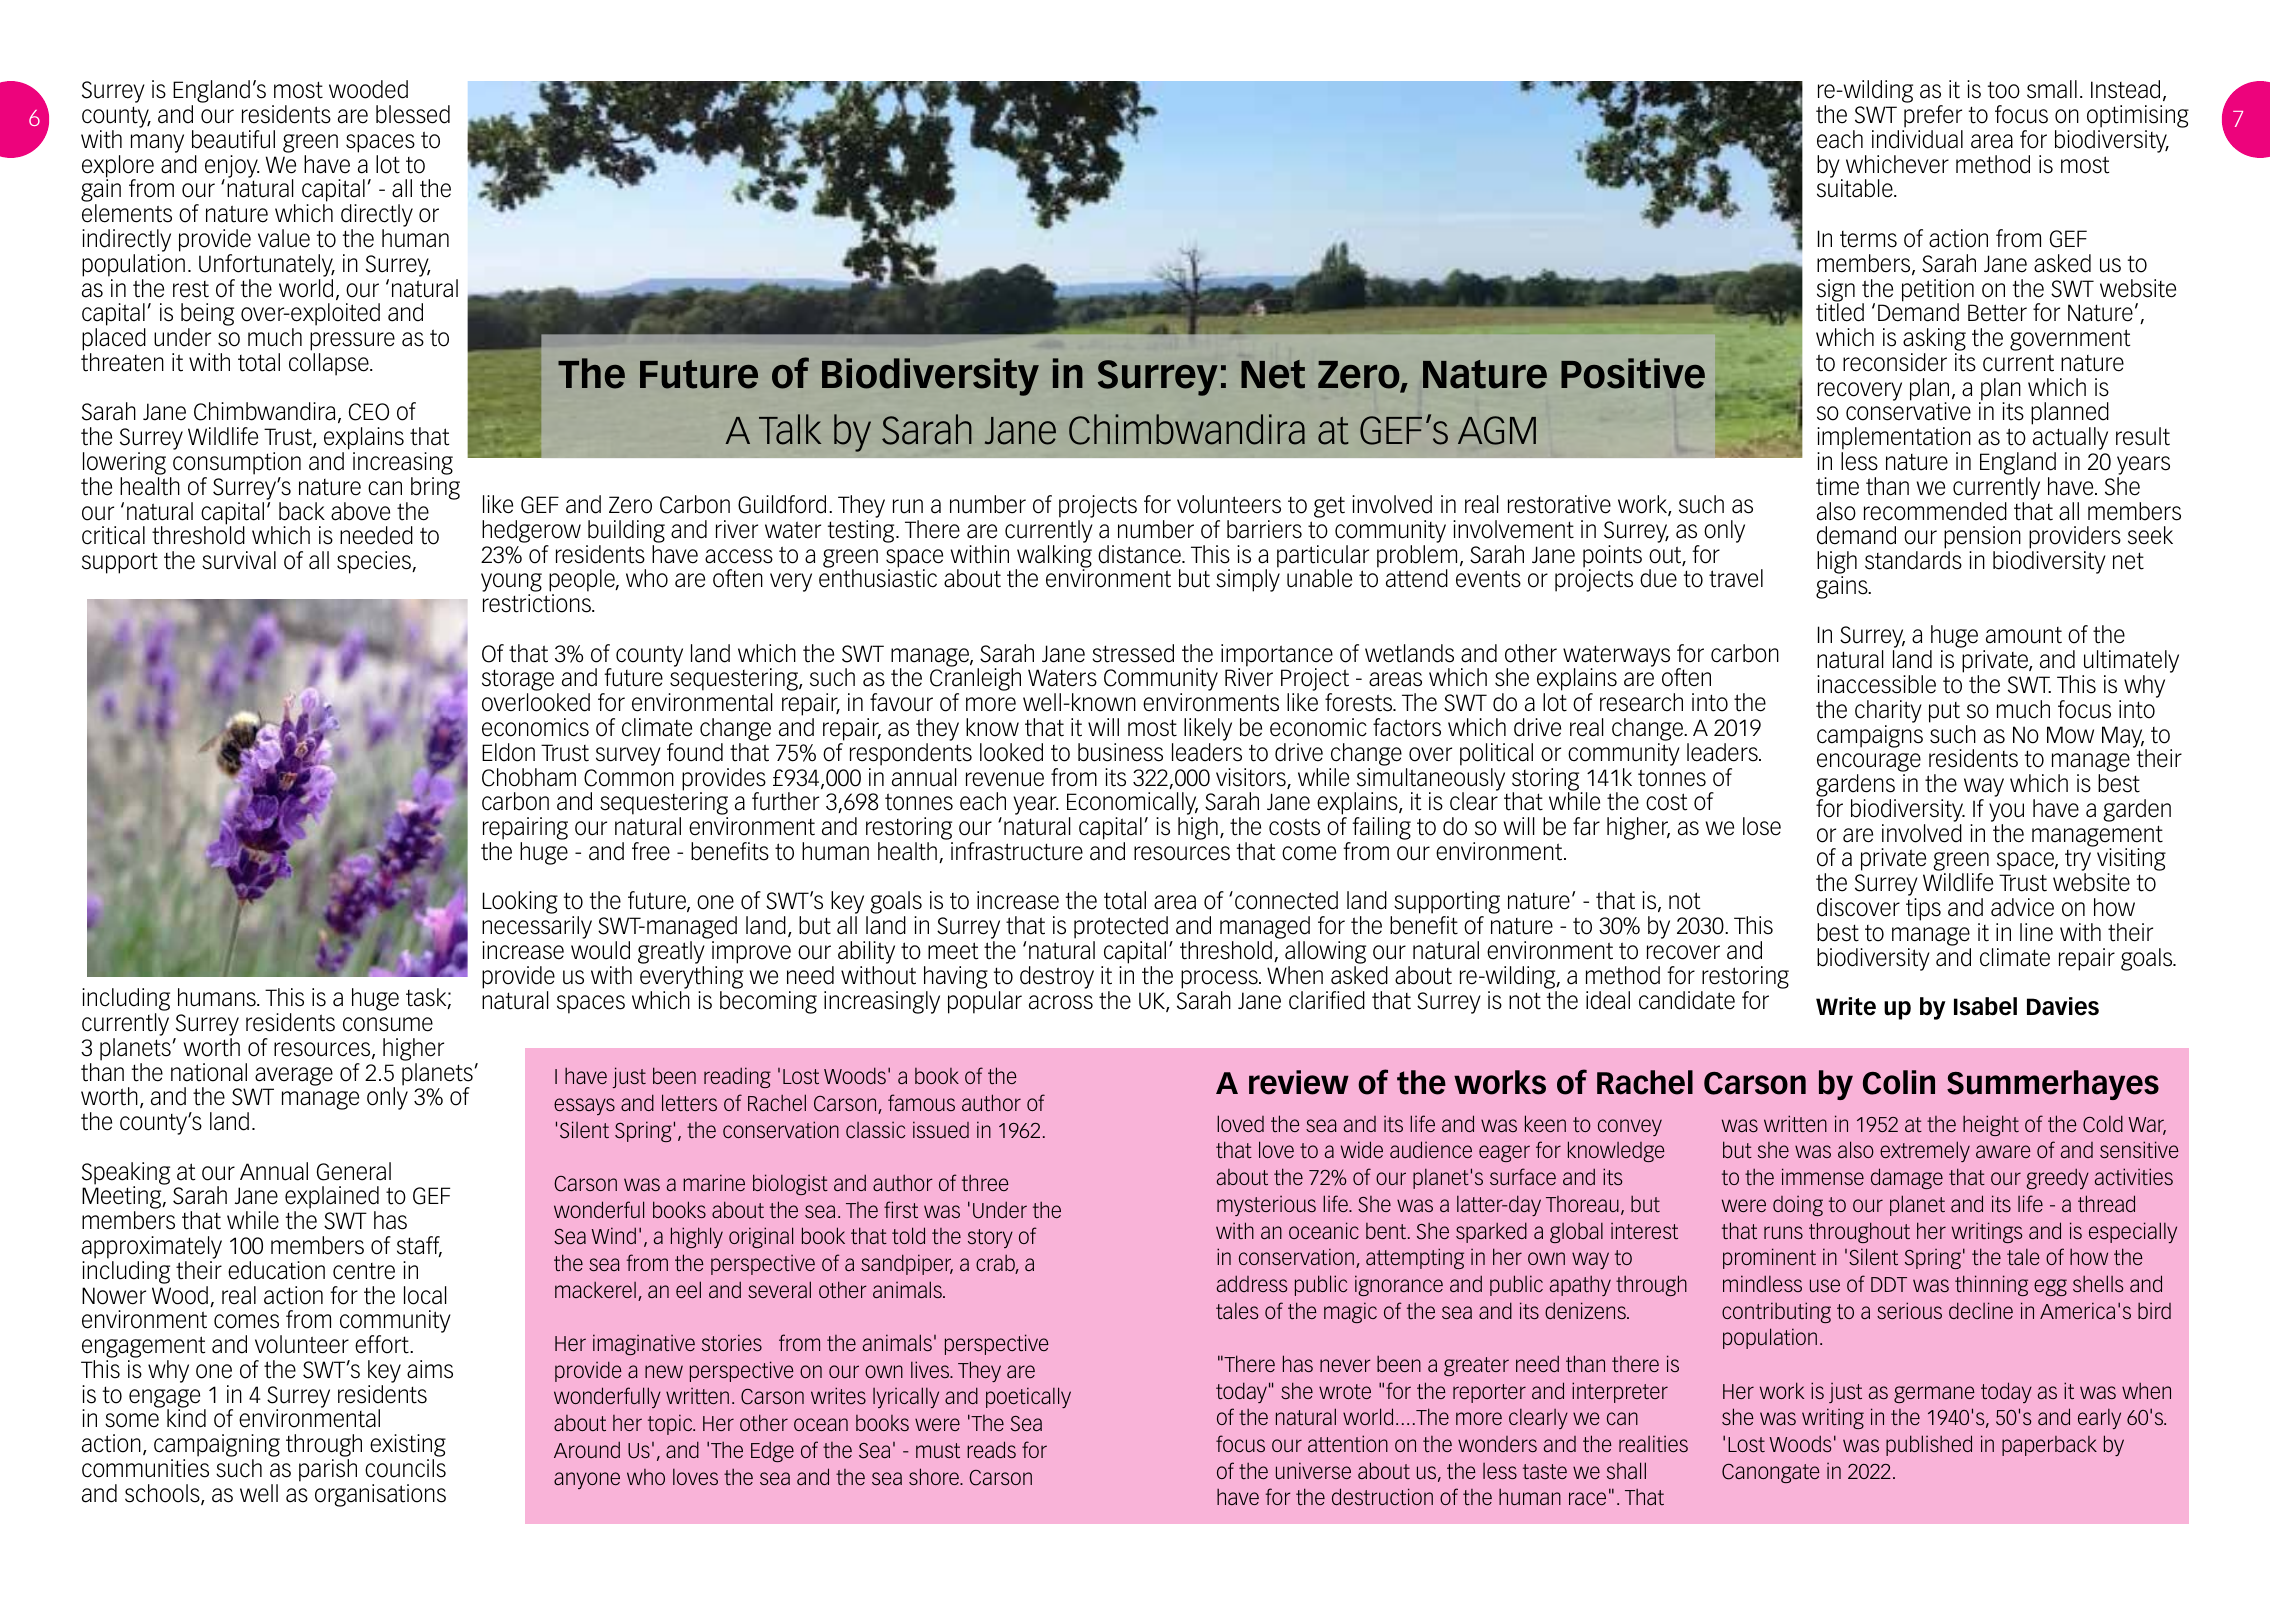 This image has height=1605, width=2270. I want to click on standards, so click(1913, 560).
